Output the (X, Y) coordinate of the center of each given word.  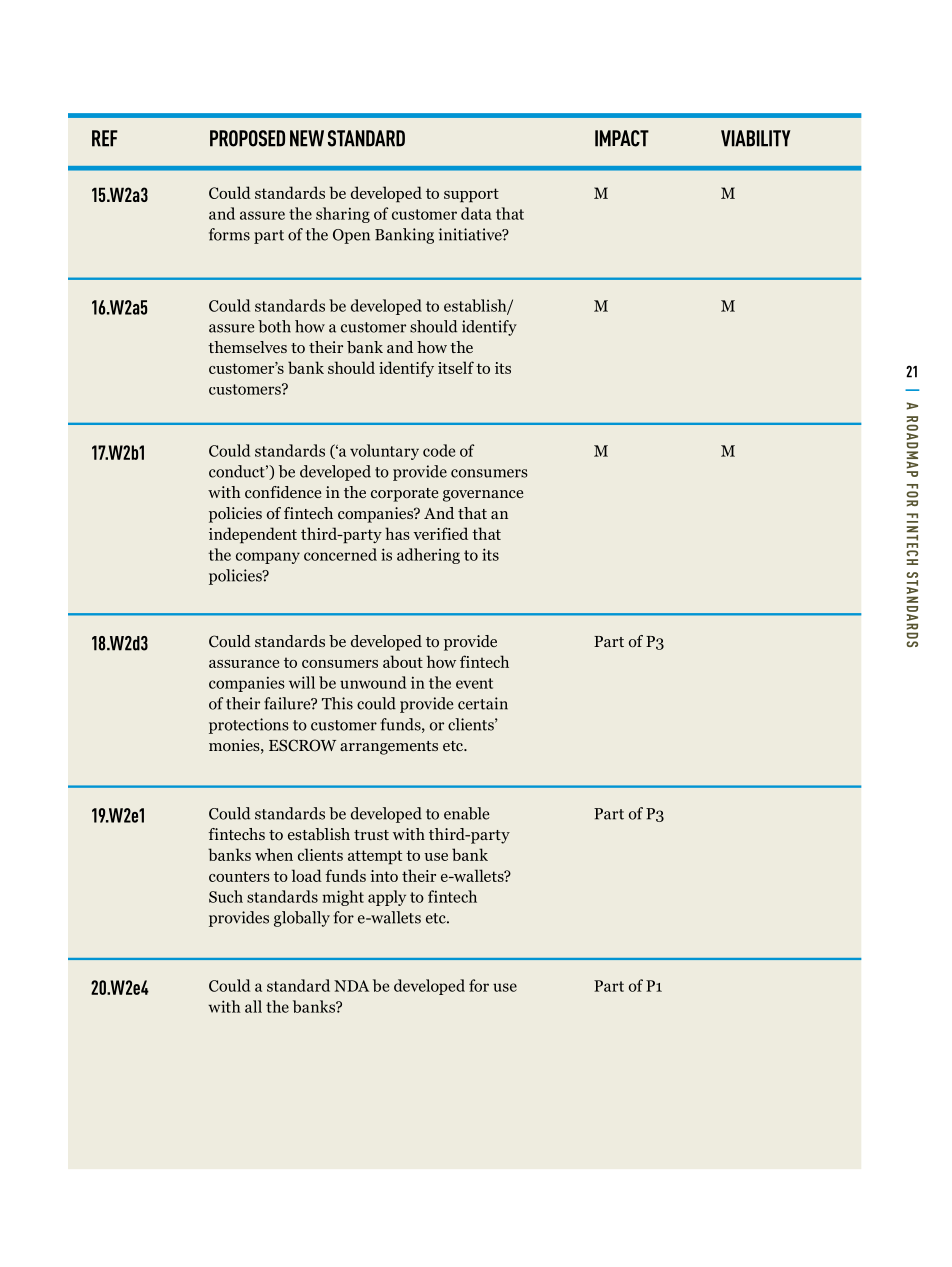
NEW (307, 138)
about (403, 661)
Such (226, 896)
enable (466, 813)
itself (456, 367)
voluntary (384, 452)
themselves (247, 347)
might (343, 898)
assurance (244, 664)
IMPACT (622, 138)
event (474, 683)
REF (105, 138)
